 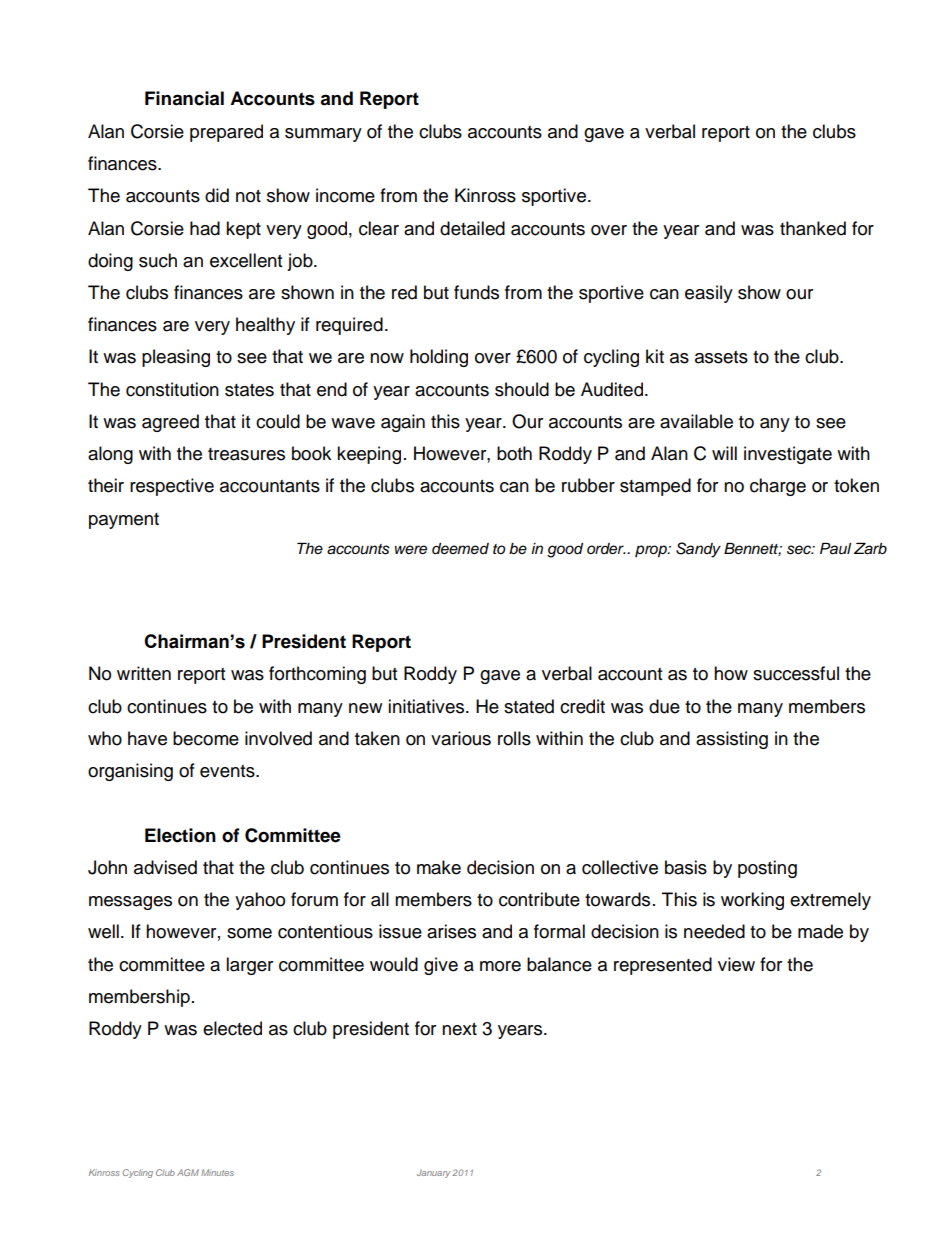 I want to click on assets, so click(x=721, y=357).
